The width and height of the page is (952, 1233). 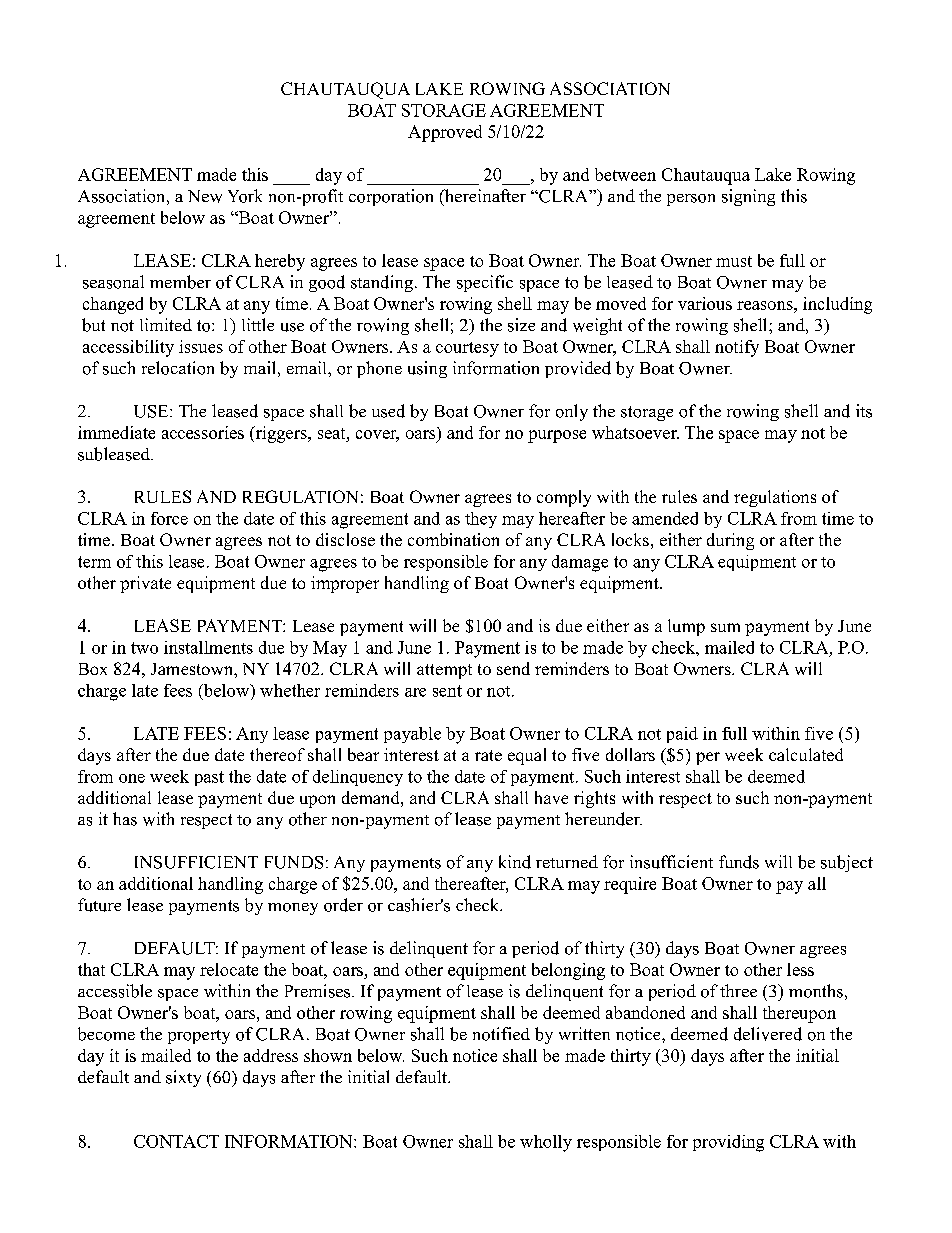 I want to click on providing, so click(x=728, y=1143).
